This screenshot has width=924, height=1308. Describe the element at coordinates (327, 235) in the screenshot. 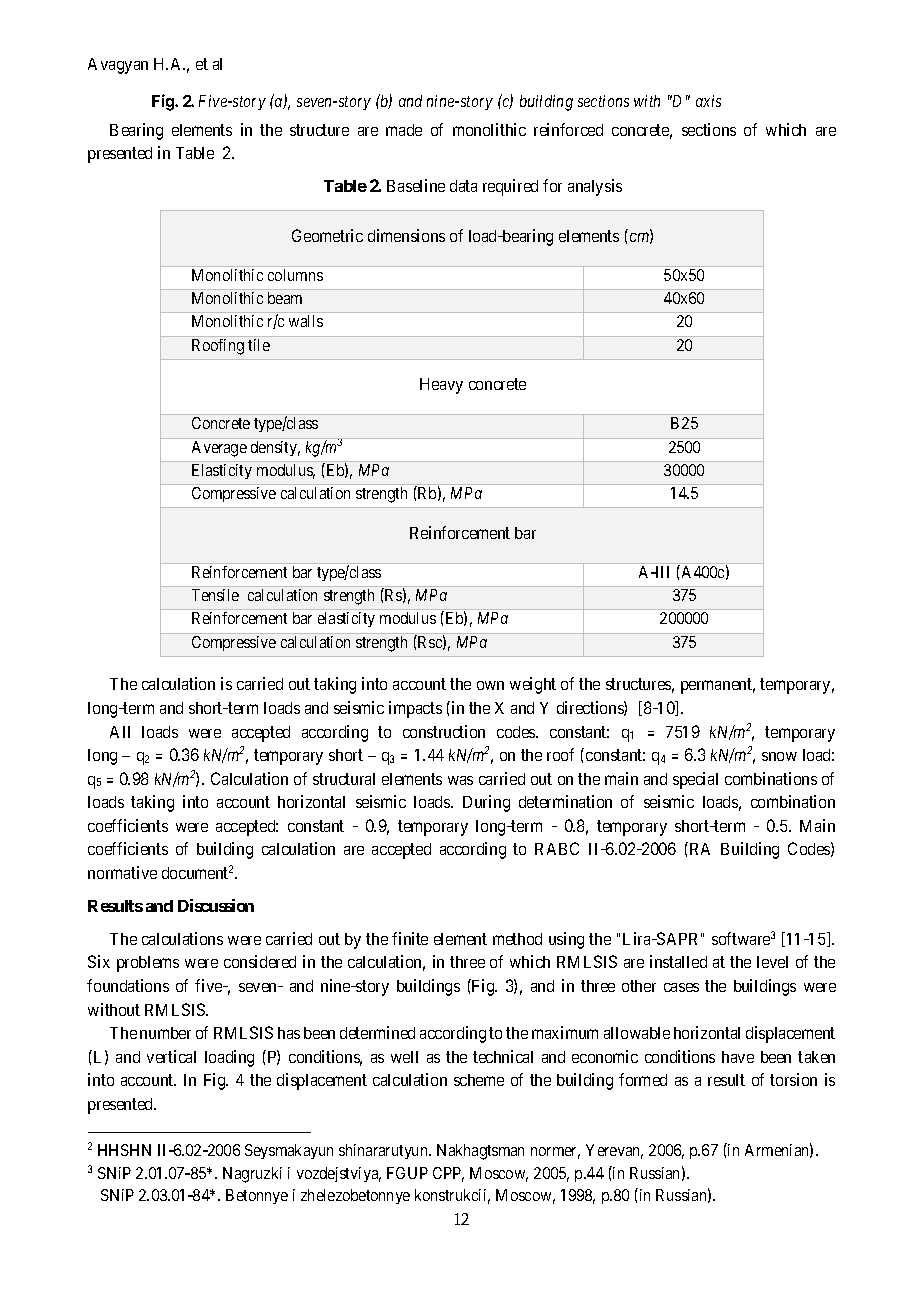

I see `Geometric` at that location.
